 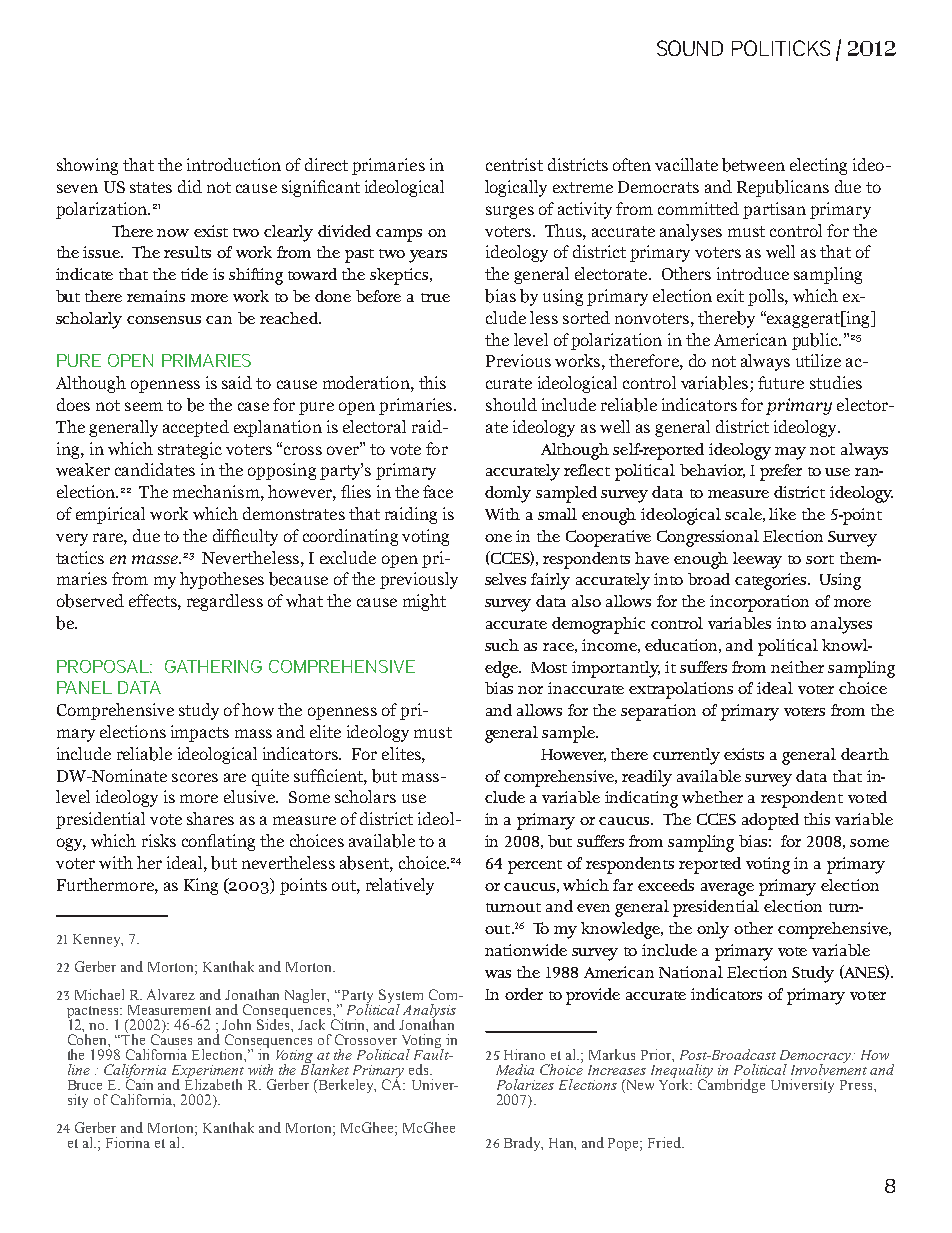 What do you see at coordinates (428, 256) in the screenshot?
I see `years` at bounding box center [428, 256].
